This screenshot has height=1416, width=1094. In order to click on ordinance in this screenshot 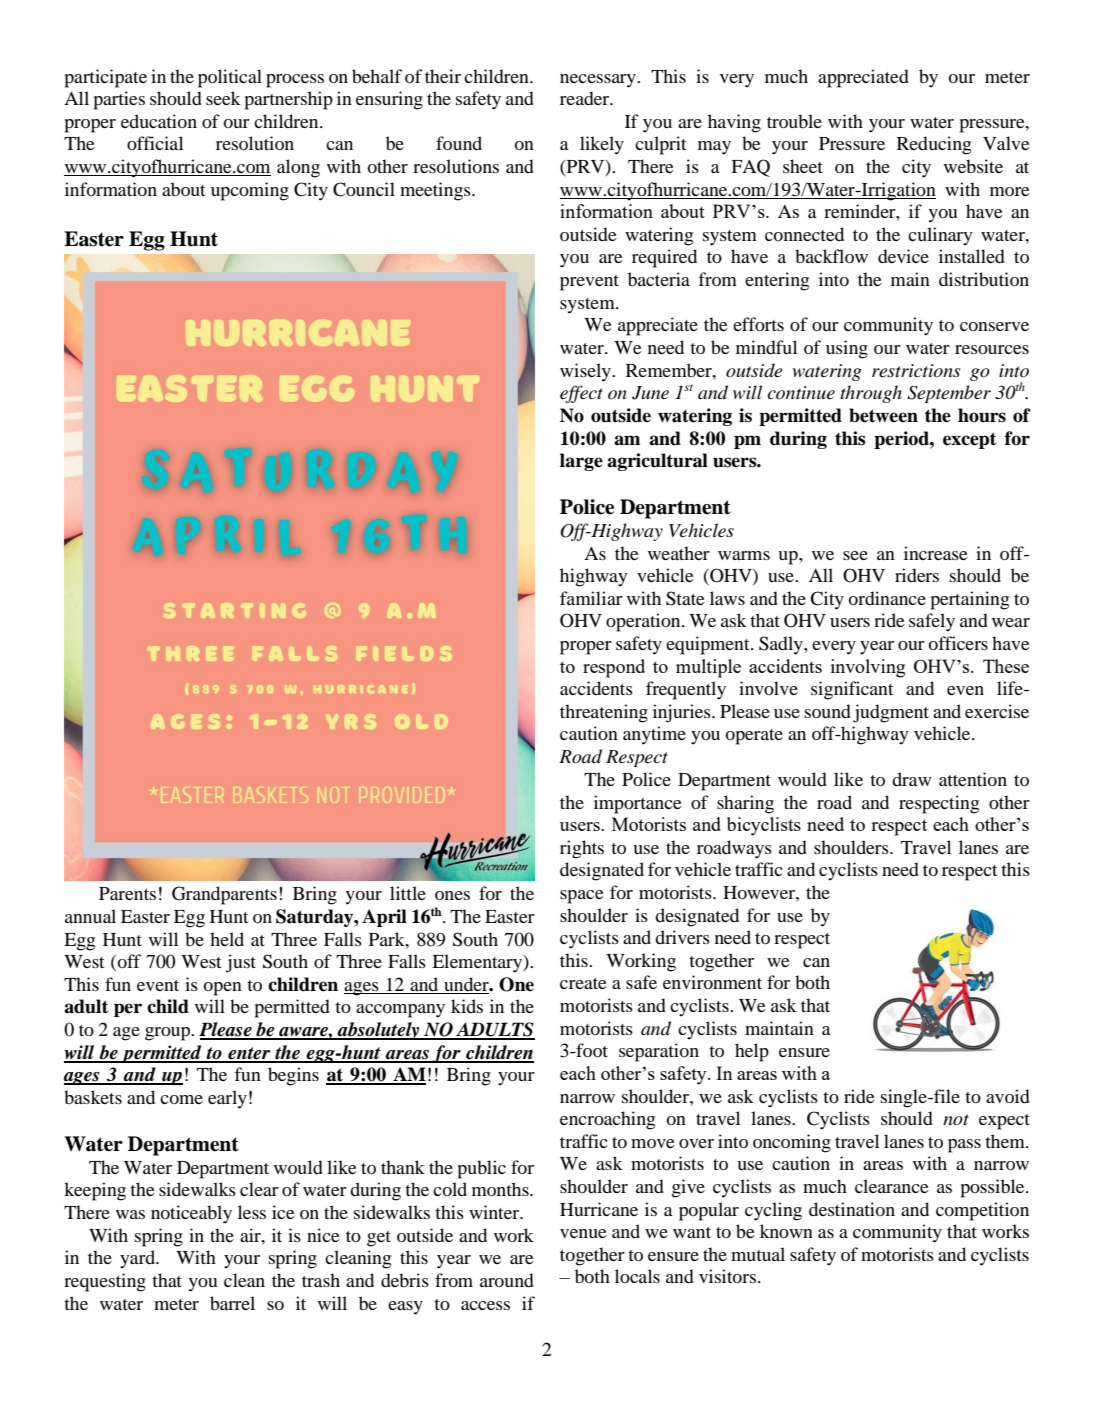, I will do `click(887, 598)`.
